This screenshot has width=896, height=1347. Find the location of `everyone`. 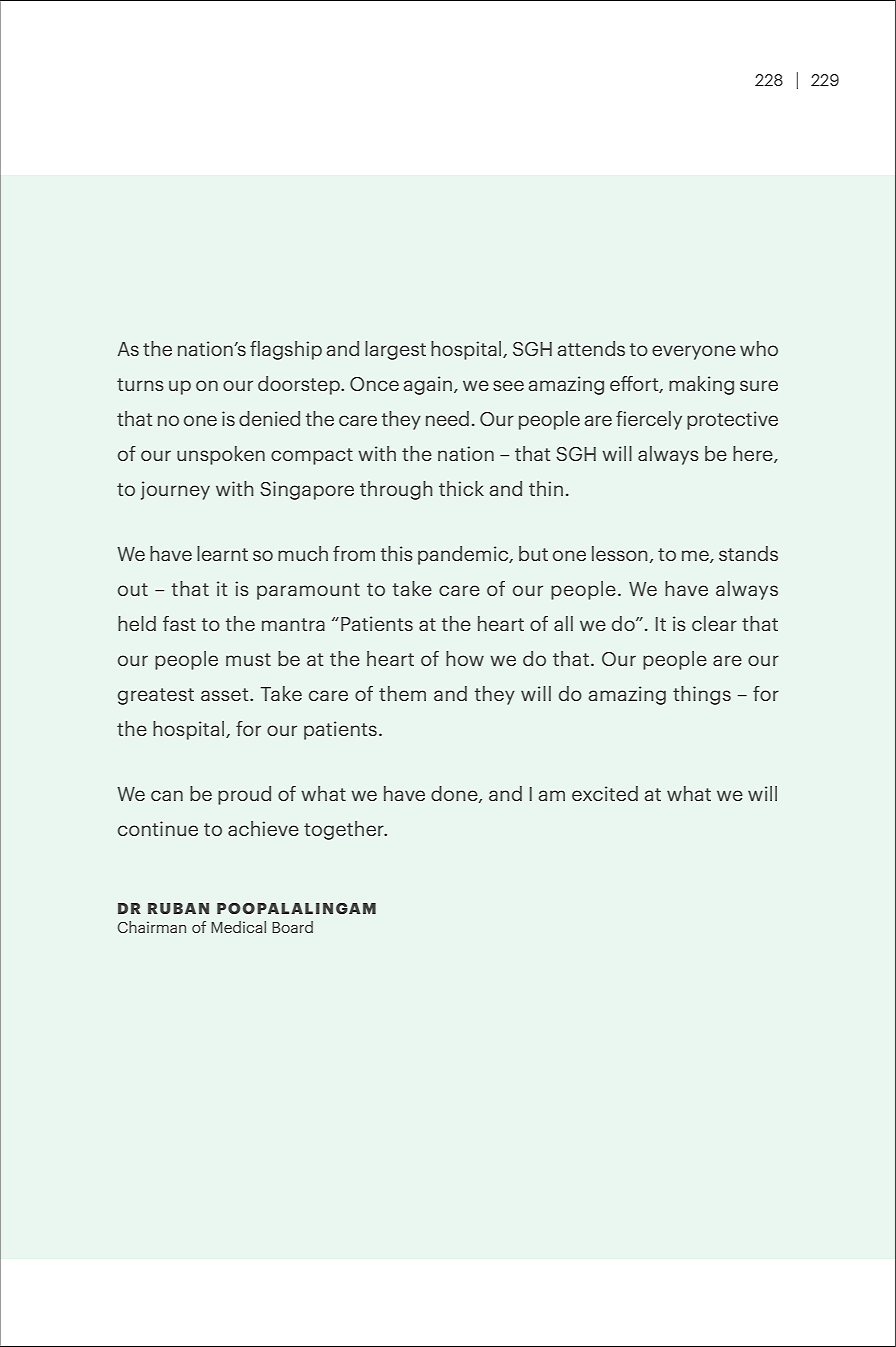

everyone is located at coordinates (694, 352).
